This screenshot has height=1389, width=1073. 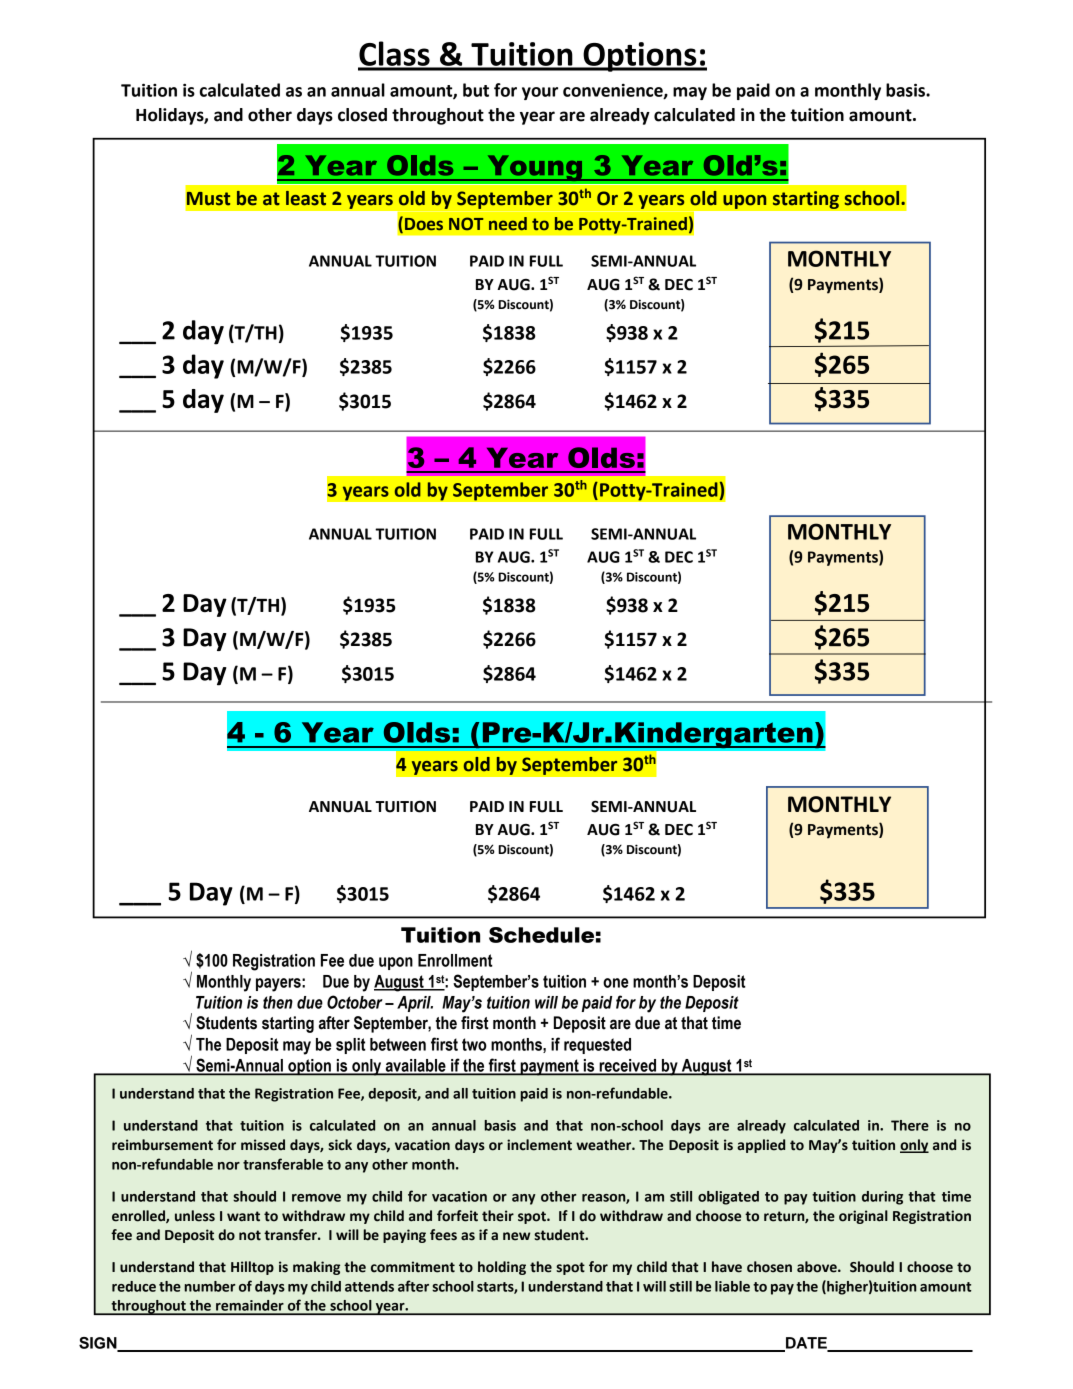 What do you see at coordinates (210, 1286) in the screenshot?
I see `number` at bounding box center [210, 1286].
